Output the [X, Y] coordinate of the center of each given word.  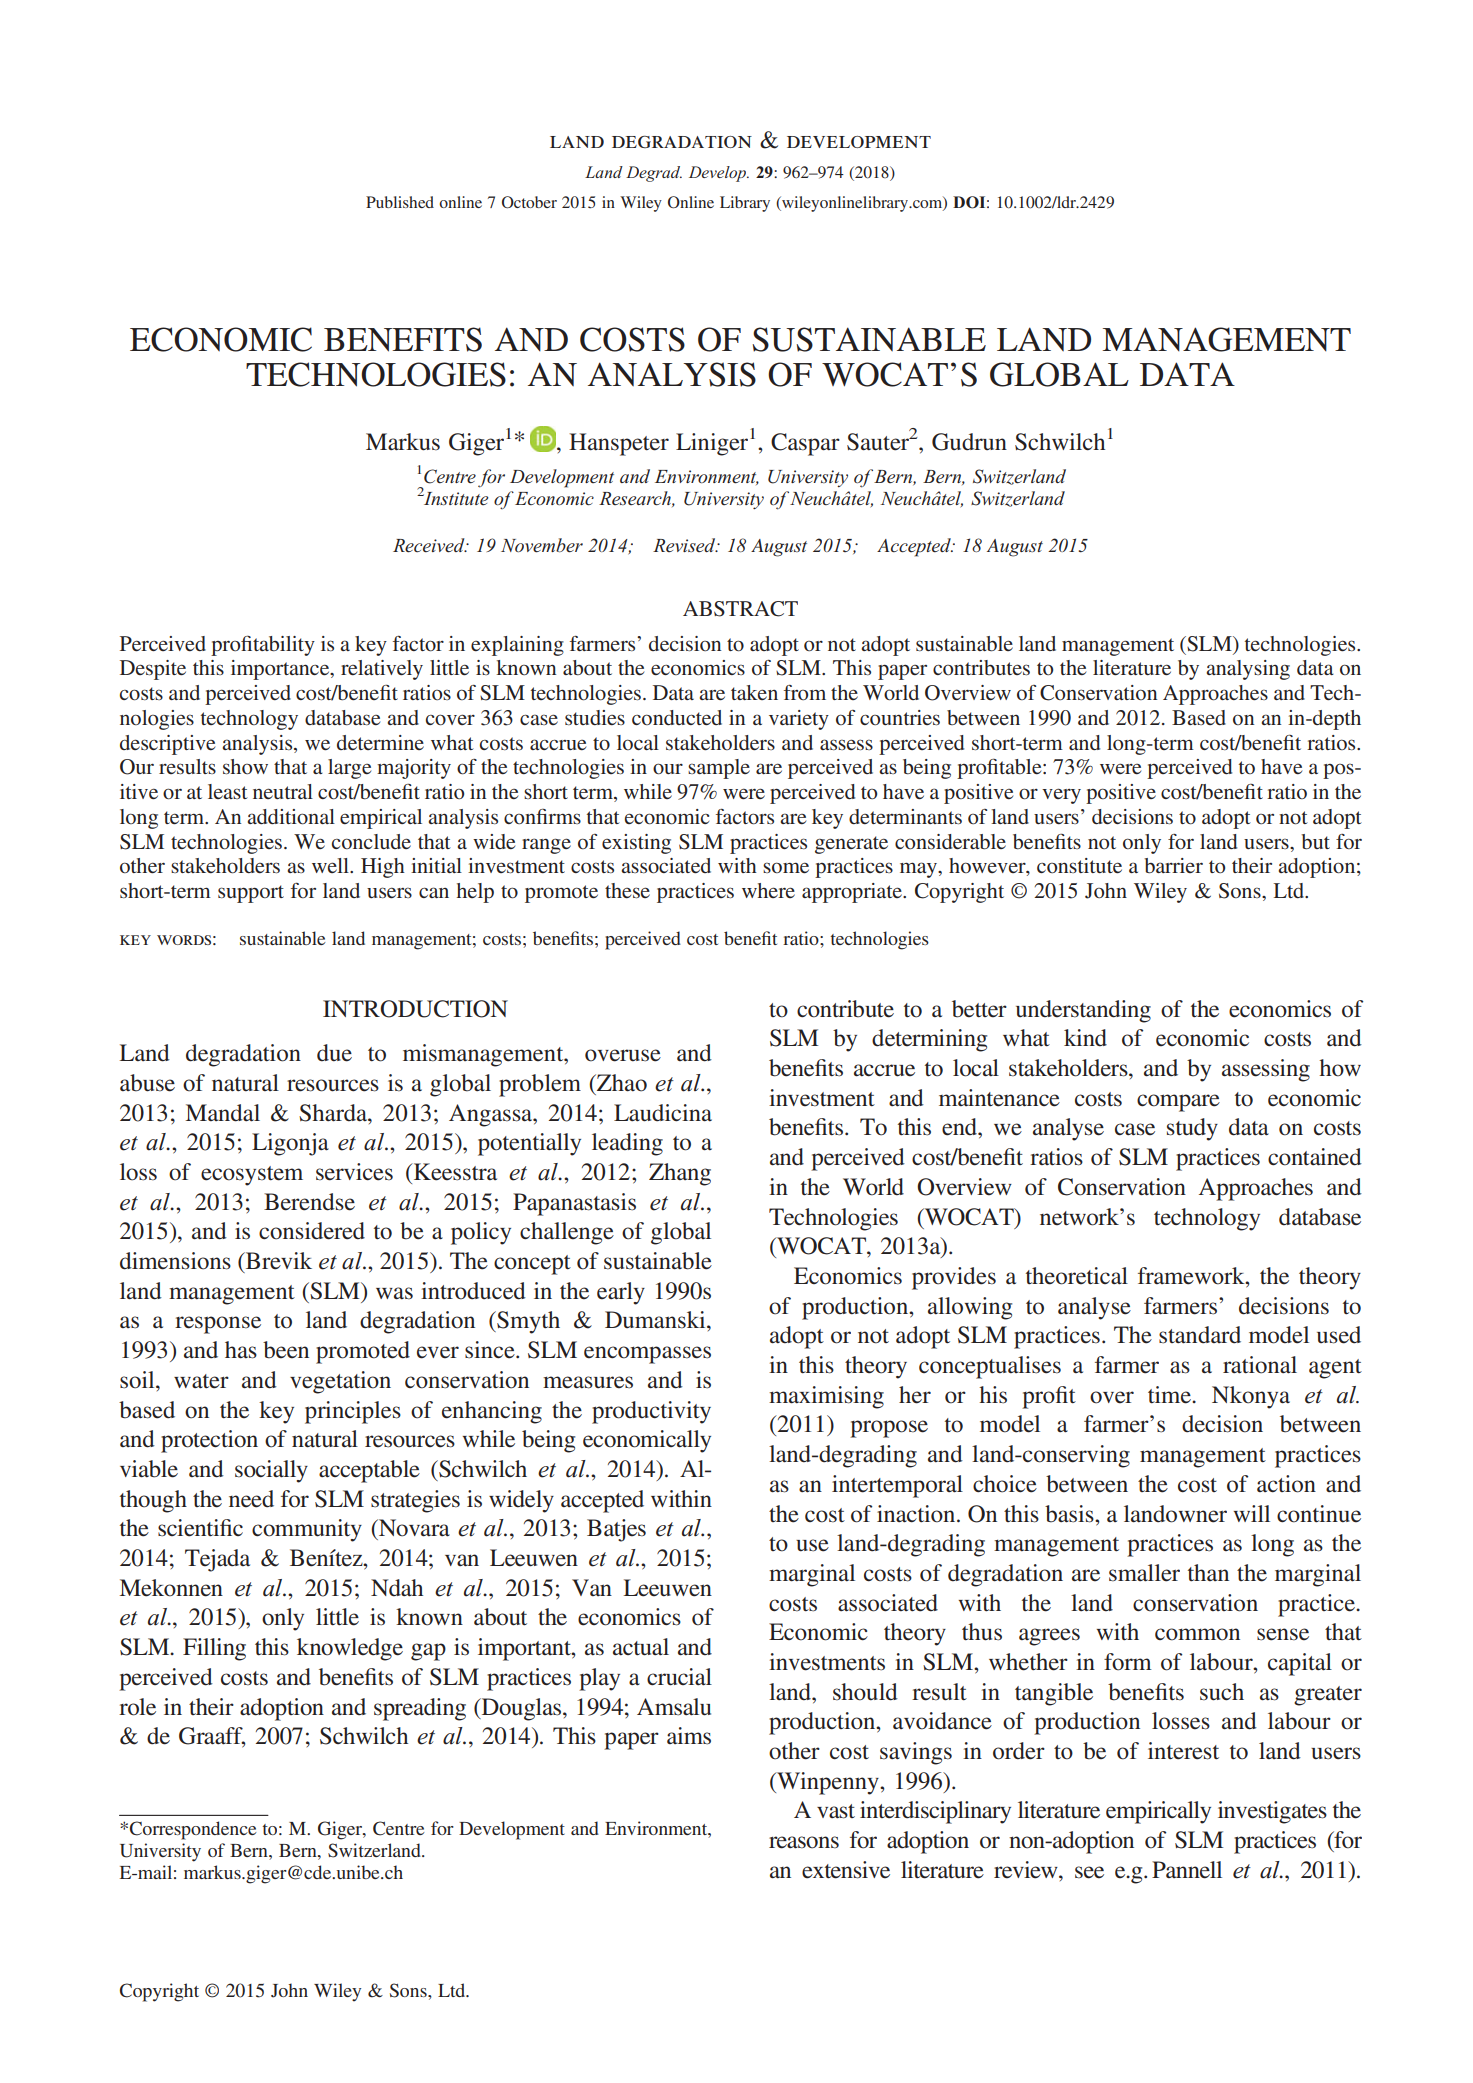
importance [281, 670]
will [1252, 1513]
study [1192, 1129]
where [768, 890]
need [251, 1499]
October [529, 202]
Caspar [805, 444]
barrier [1173, 865]
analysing [1248, 670]
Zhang [680, 1174]
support [251, 894]
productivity [651, 1412]
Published [400, 202]
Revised [685, 545]
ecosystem [252, 1176]
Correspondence [193, 1830]
